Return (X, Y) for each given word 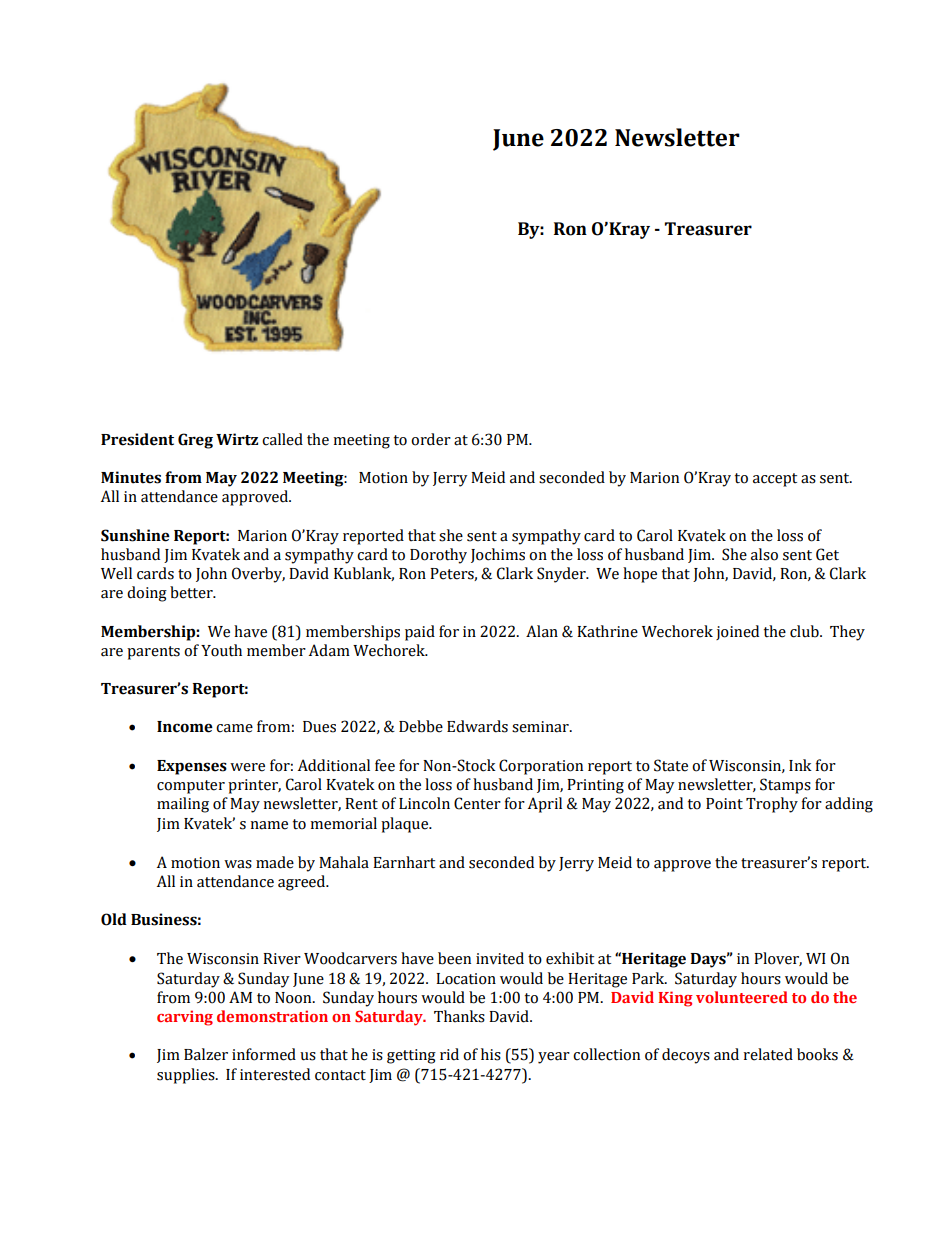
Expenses (192, 767)
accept (775, 480)
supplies (187, 1076)
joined (737, 632)
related (768, 1054)
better (192, 592)
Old (114, 919)
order (431, 439)
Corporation (541, 767)
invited (500, 958)
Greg (195, 441)
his (491, 1054)
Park (649, 978)
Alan (542, 631)
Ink (800, 765)
